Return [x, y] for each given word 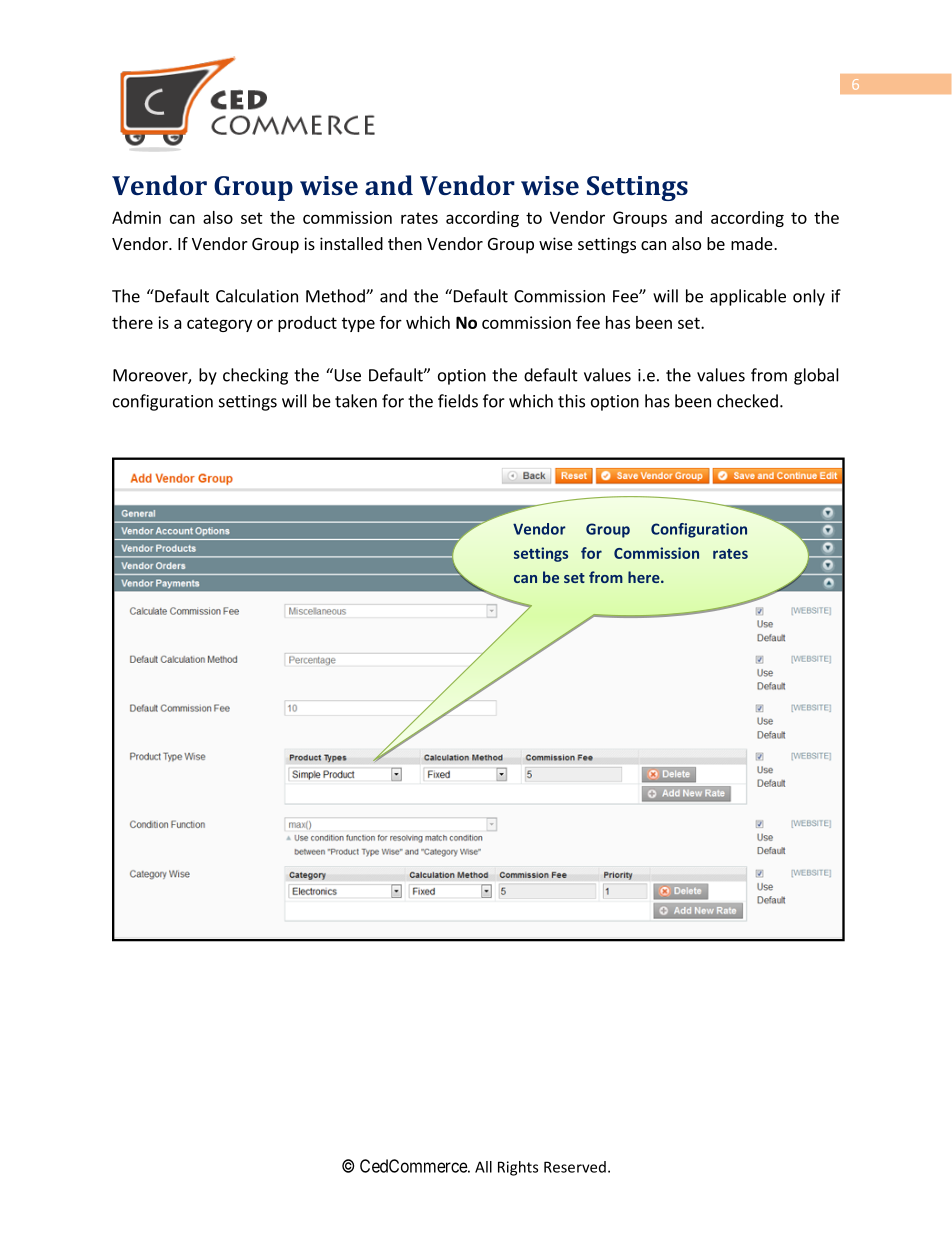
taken [356, 401]
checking [255, 376]
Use [346, 375]
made [753, 243]
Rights [518, 1168]
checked [747, 401]
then [405, 243]
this [571, 401]
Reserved [575, 1167]
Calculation [257, 296]
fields [458, 401]
